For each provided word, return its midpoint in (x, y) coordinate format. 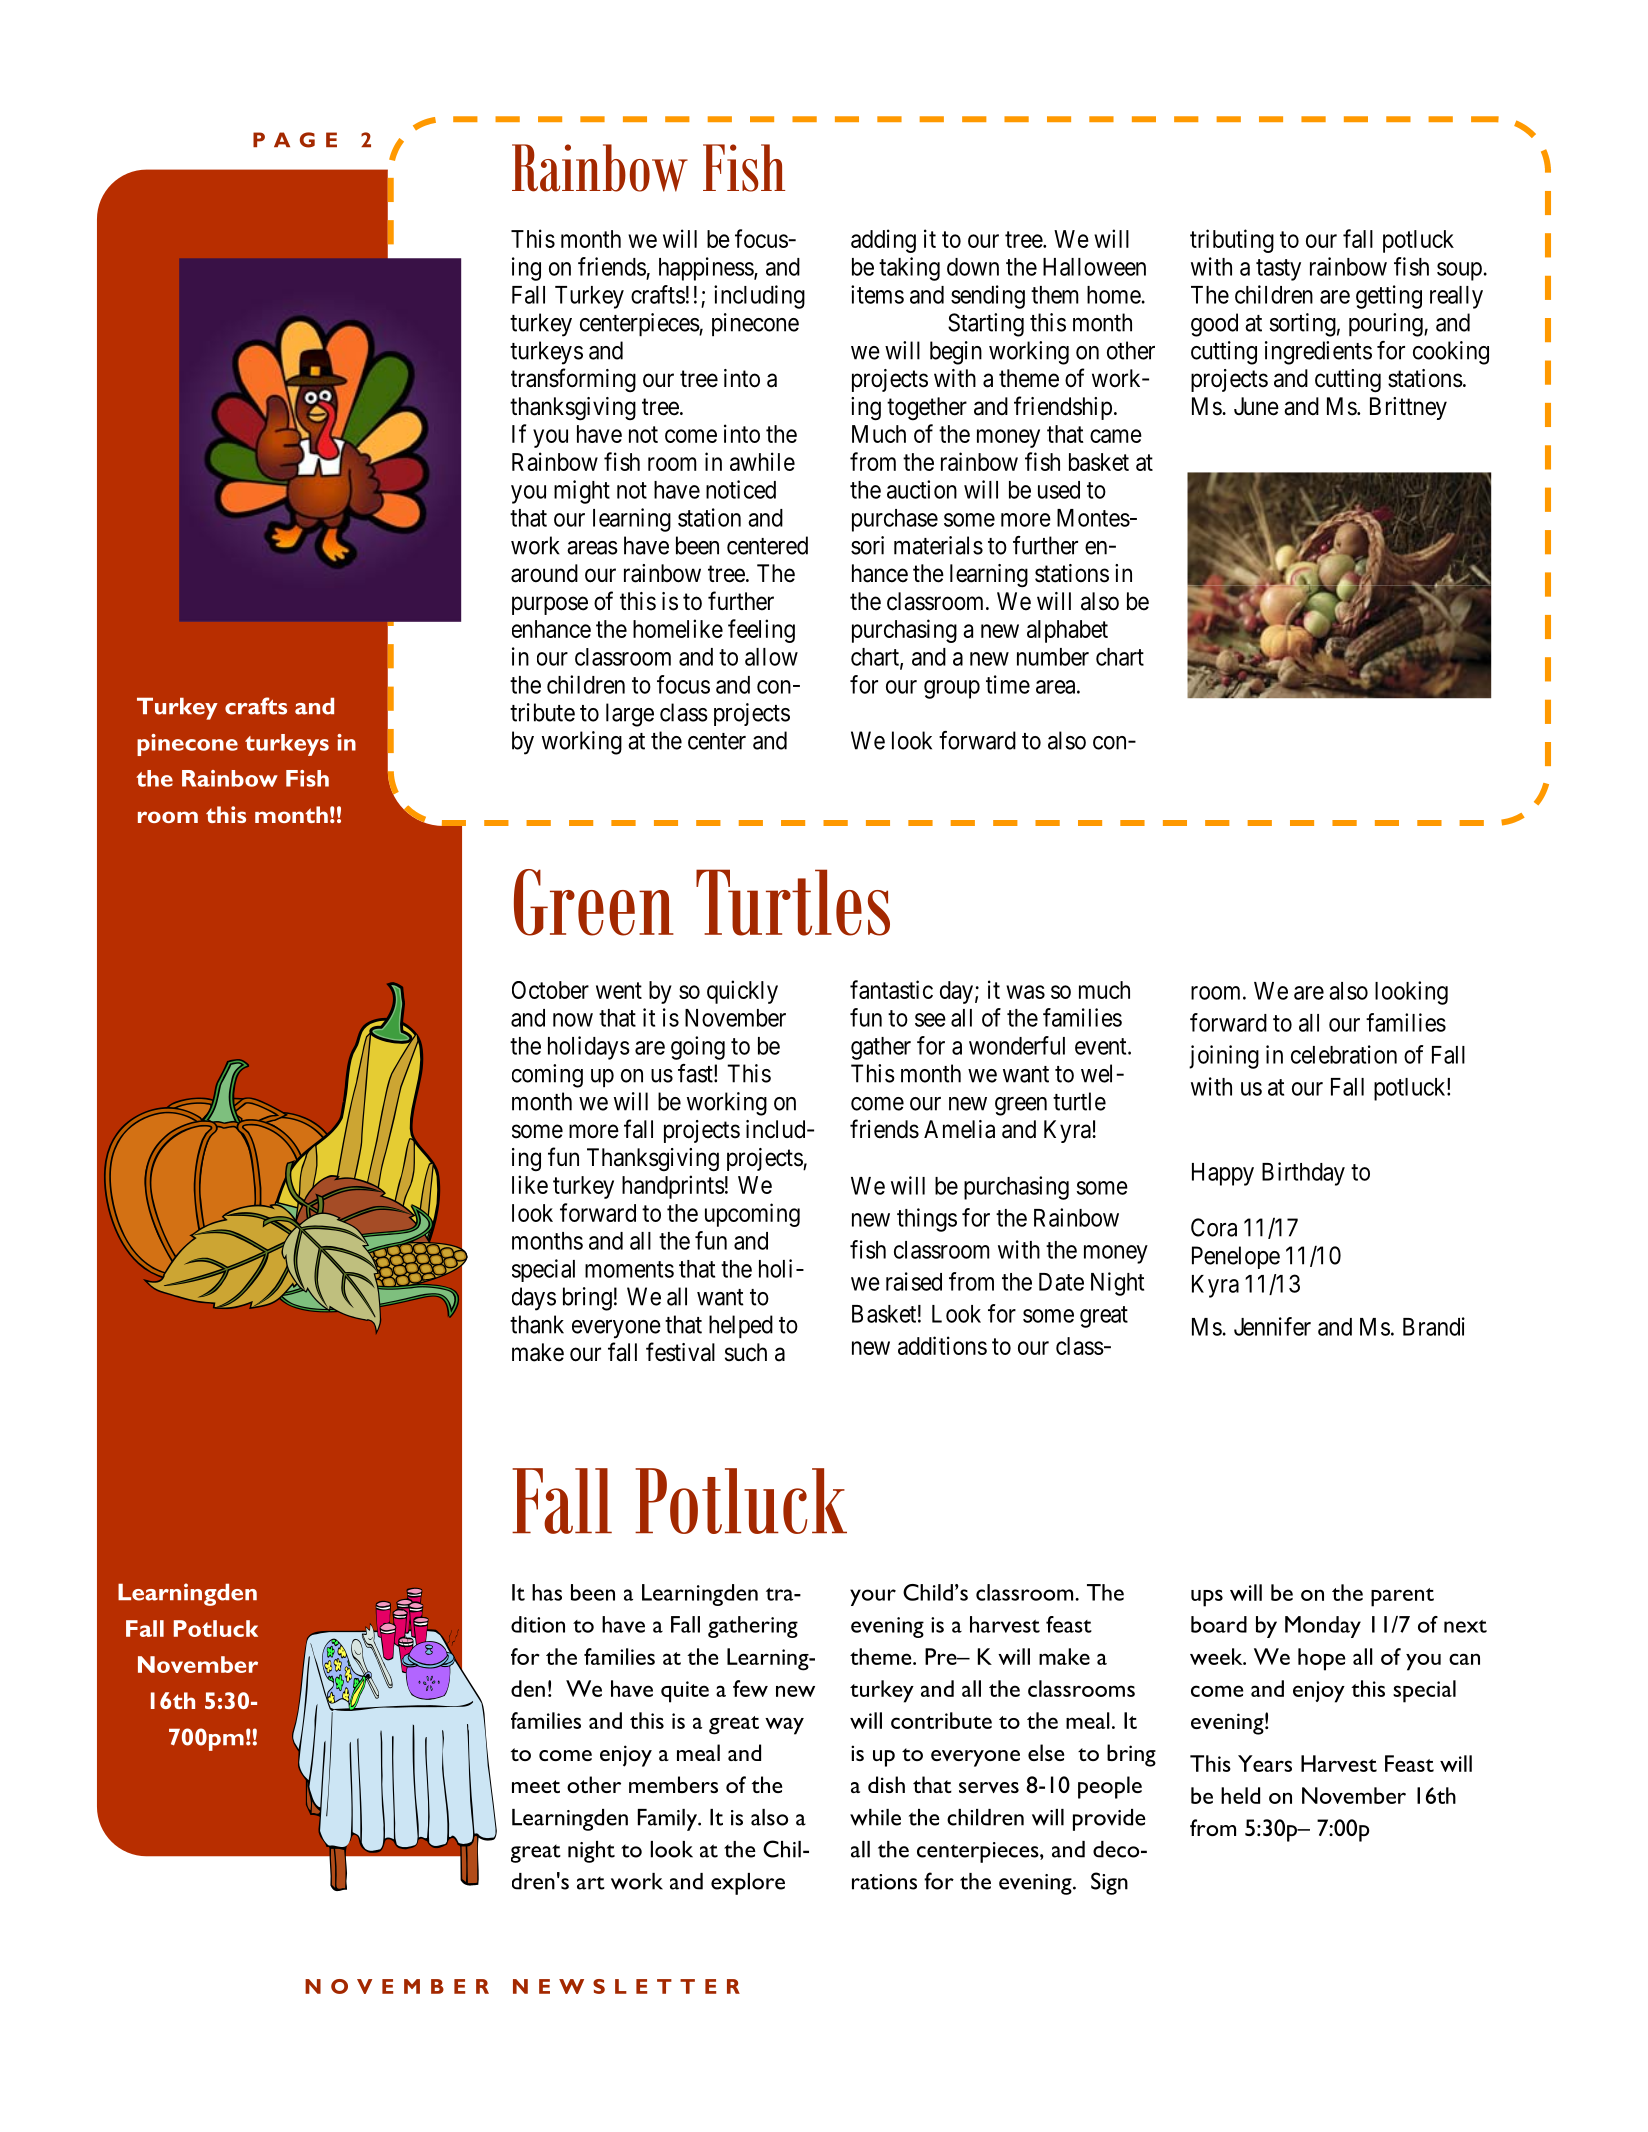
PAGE (295, 140)
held (1240, 1795)
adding (883, 241)
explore (748, 1884)
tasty (1278, 270)
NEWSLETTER (626, 1986)
